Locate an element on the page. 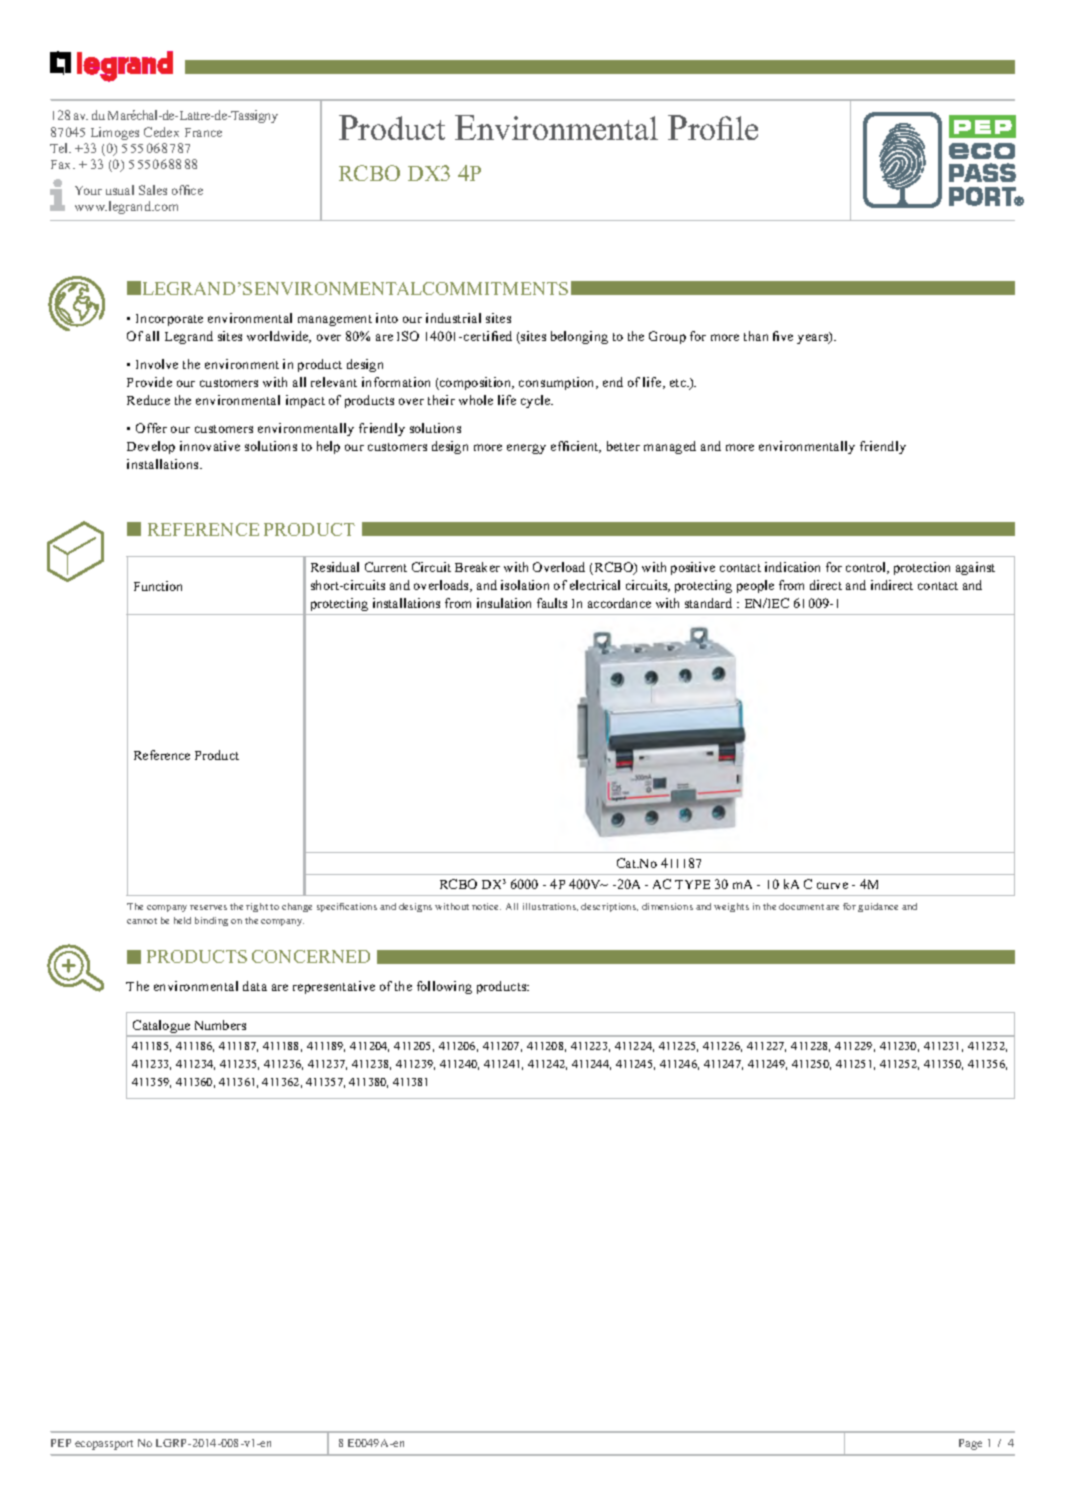 The height and width of the document is (1507, 1066). following is located at coordinates (444, 987).
